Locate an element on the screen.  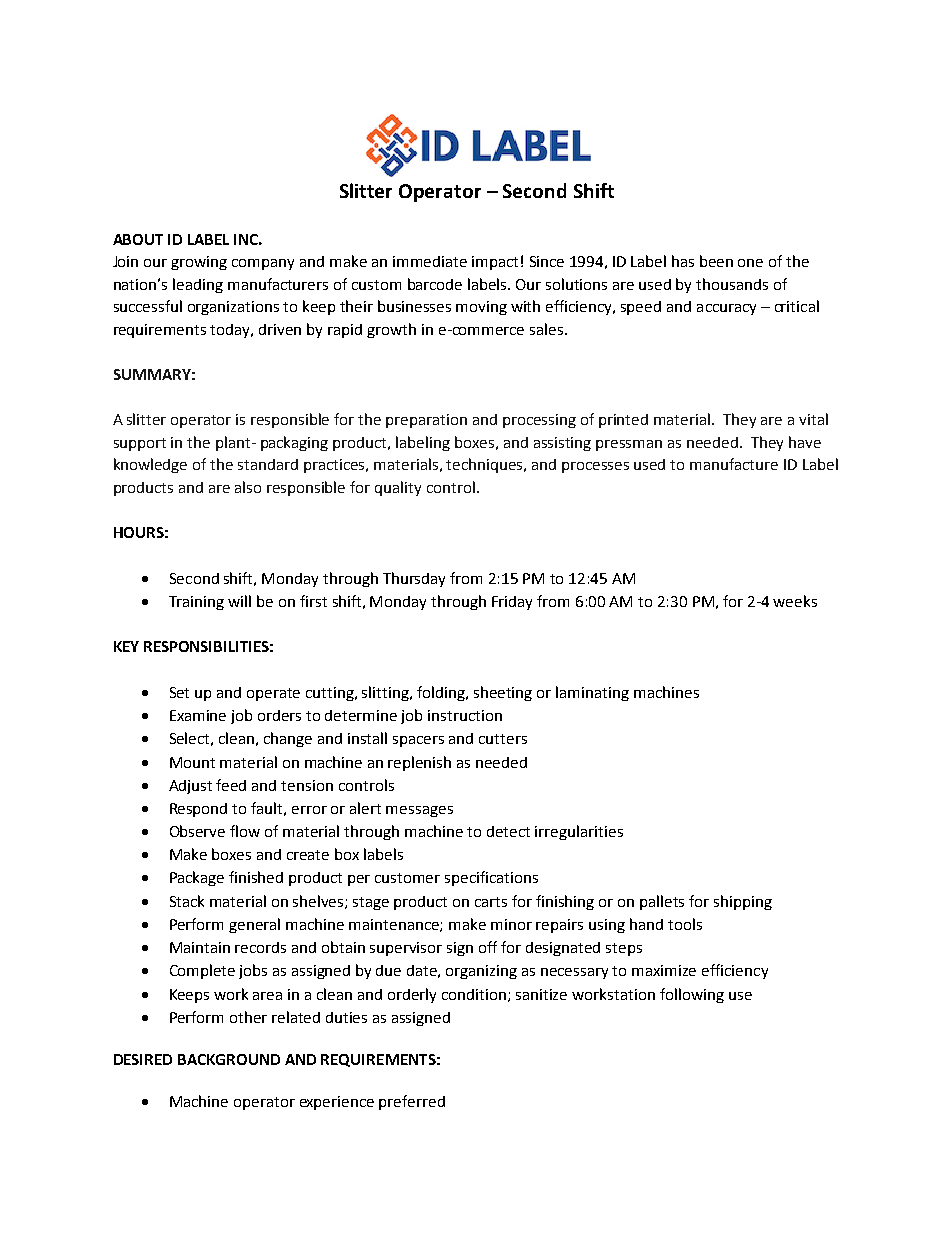
immediate is located at coordinates (430, 261).
